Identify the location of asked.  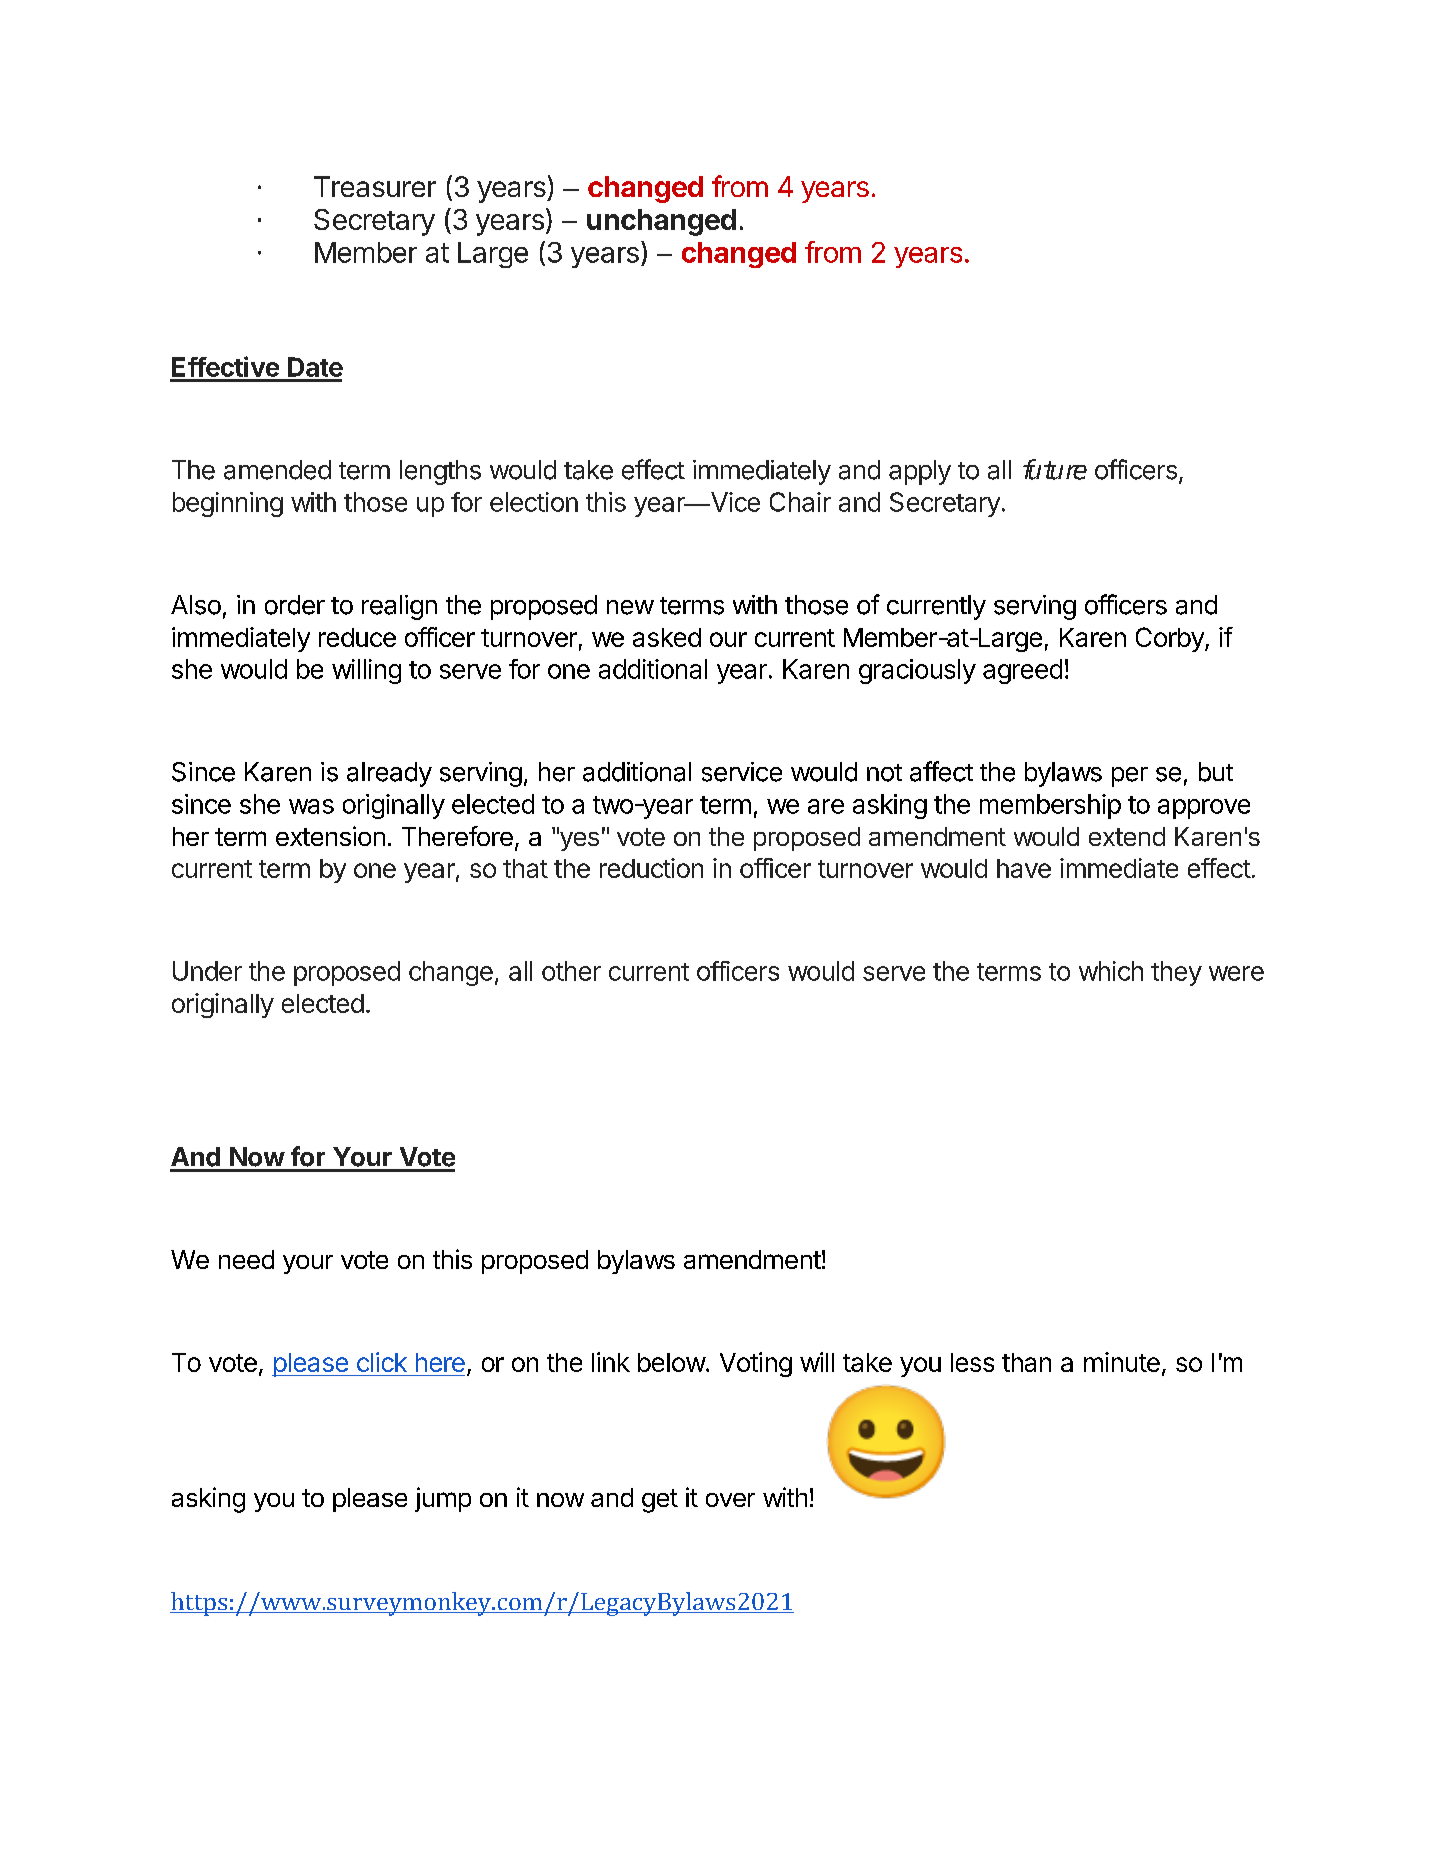
(667, 637).
